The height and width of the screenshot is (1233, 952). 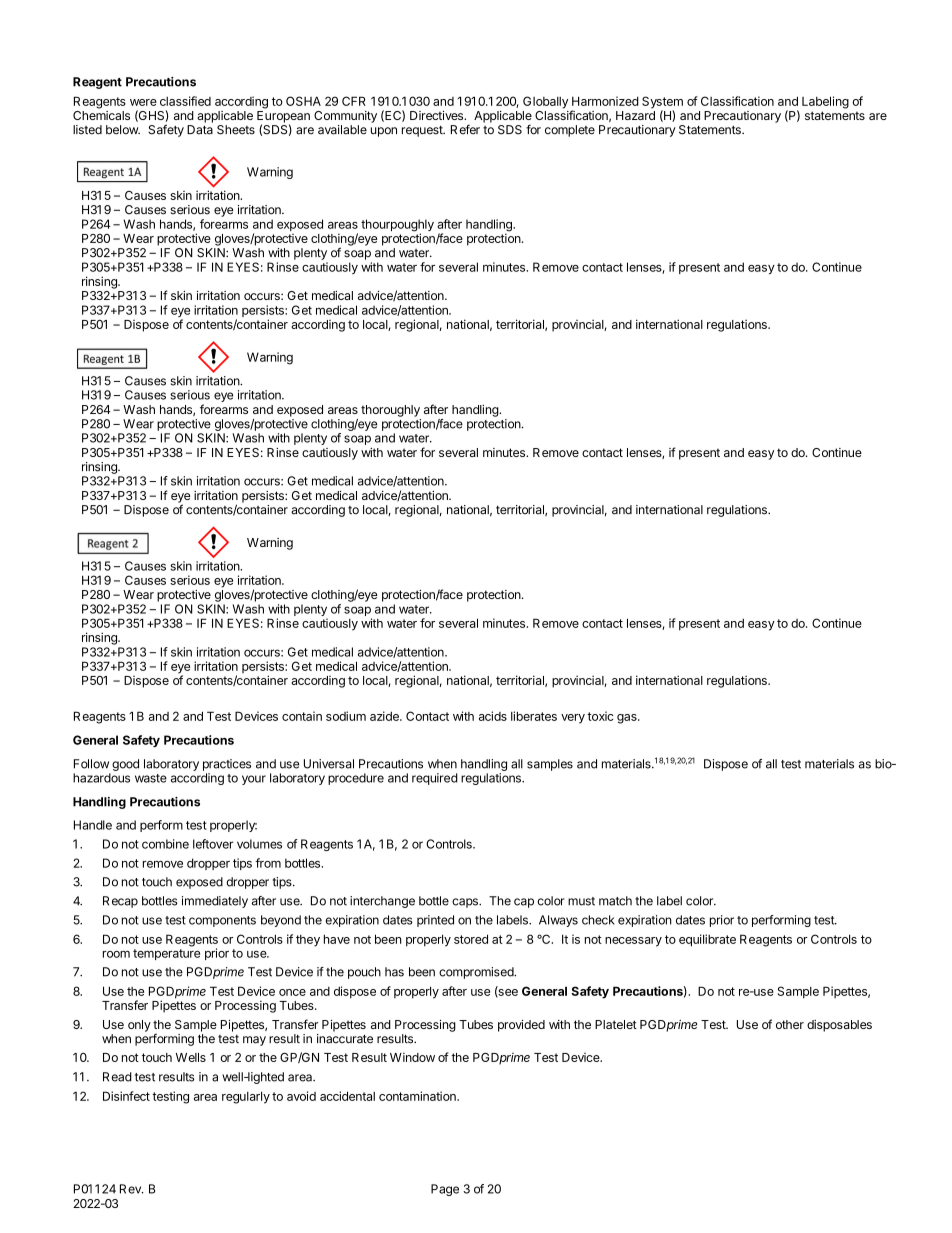 I want to click on Refer, so click(x=465, y=129).
